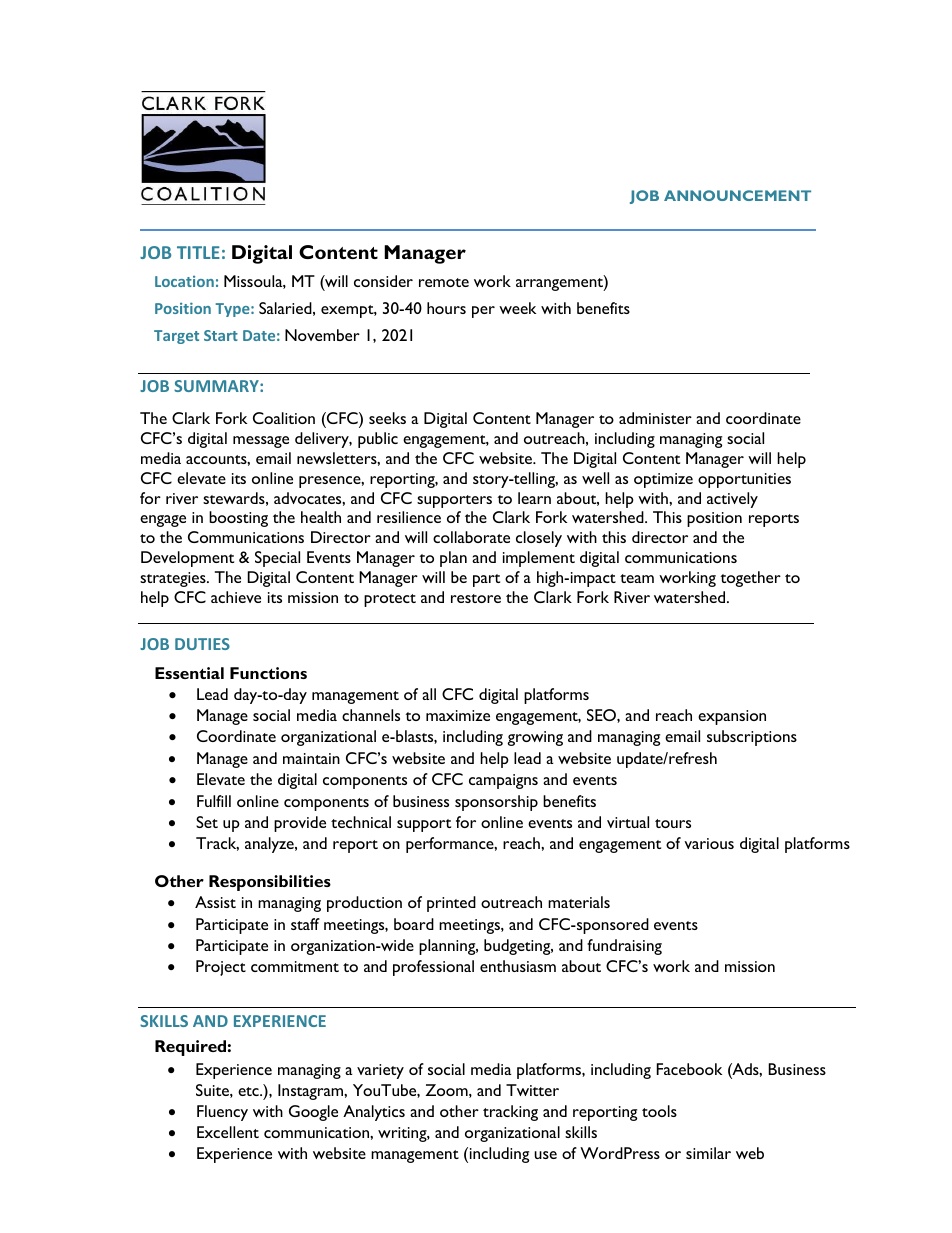 This screenshot has height=1233, width=952. I want to click on all, so click(429, 694).
